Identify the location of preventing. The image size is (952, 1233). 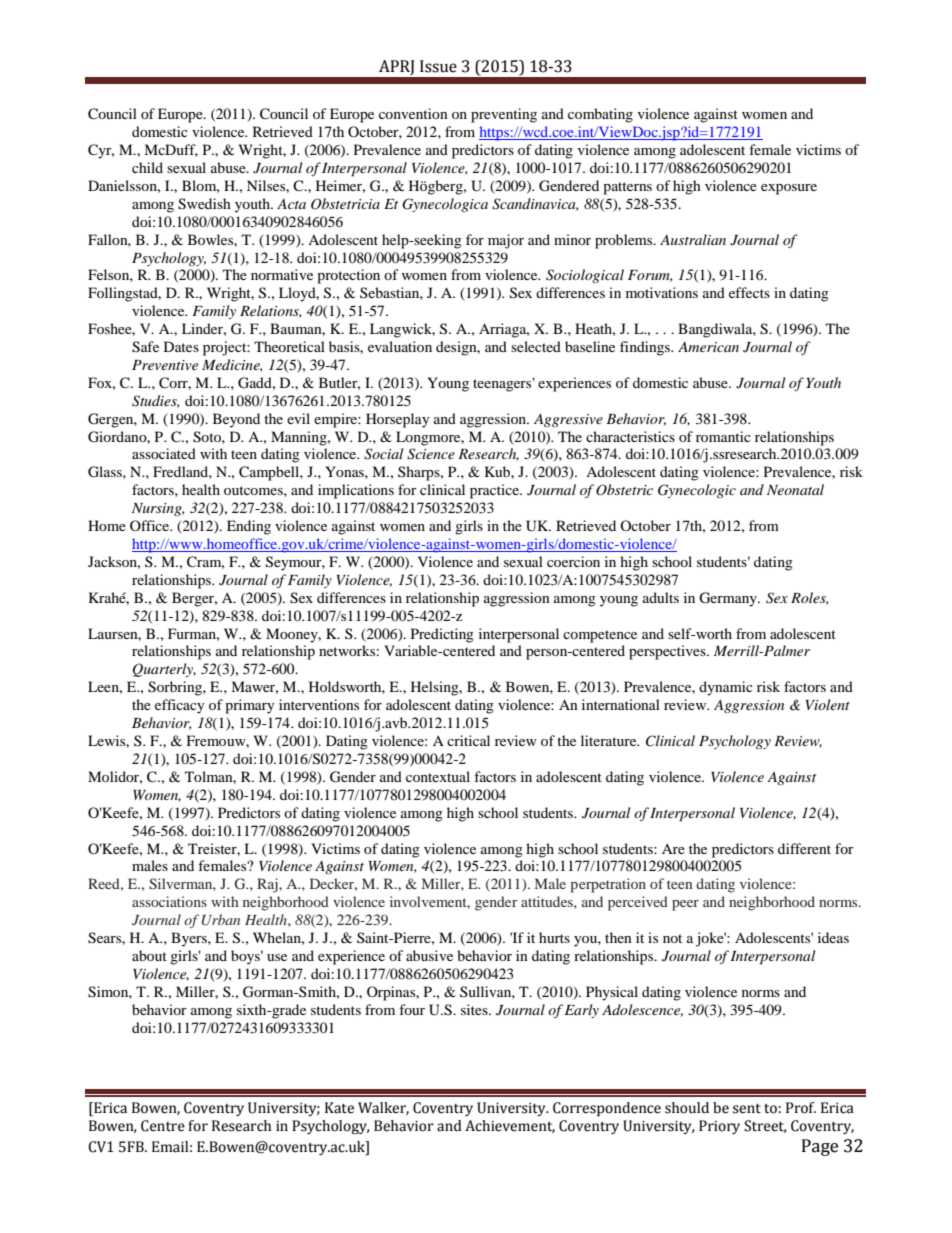
(504, 115).
